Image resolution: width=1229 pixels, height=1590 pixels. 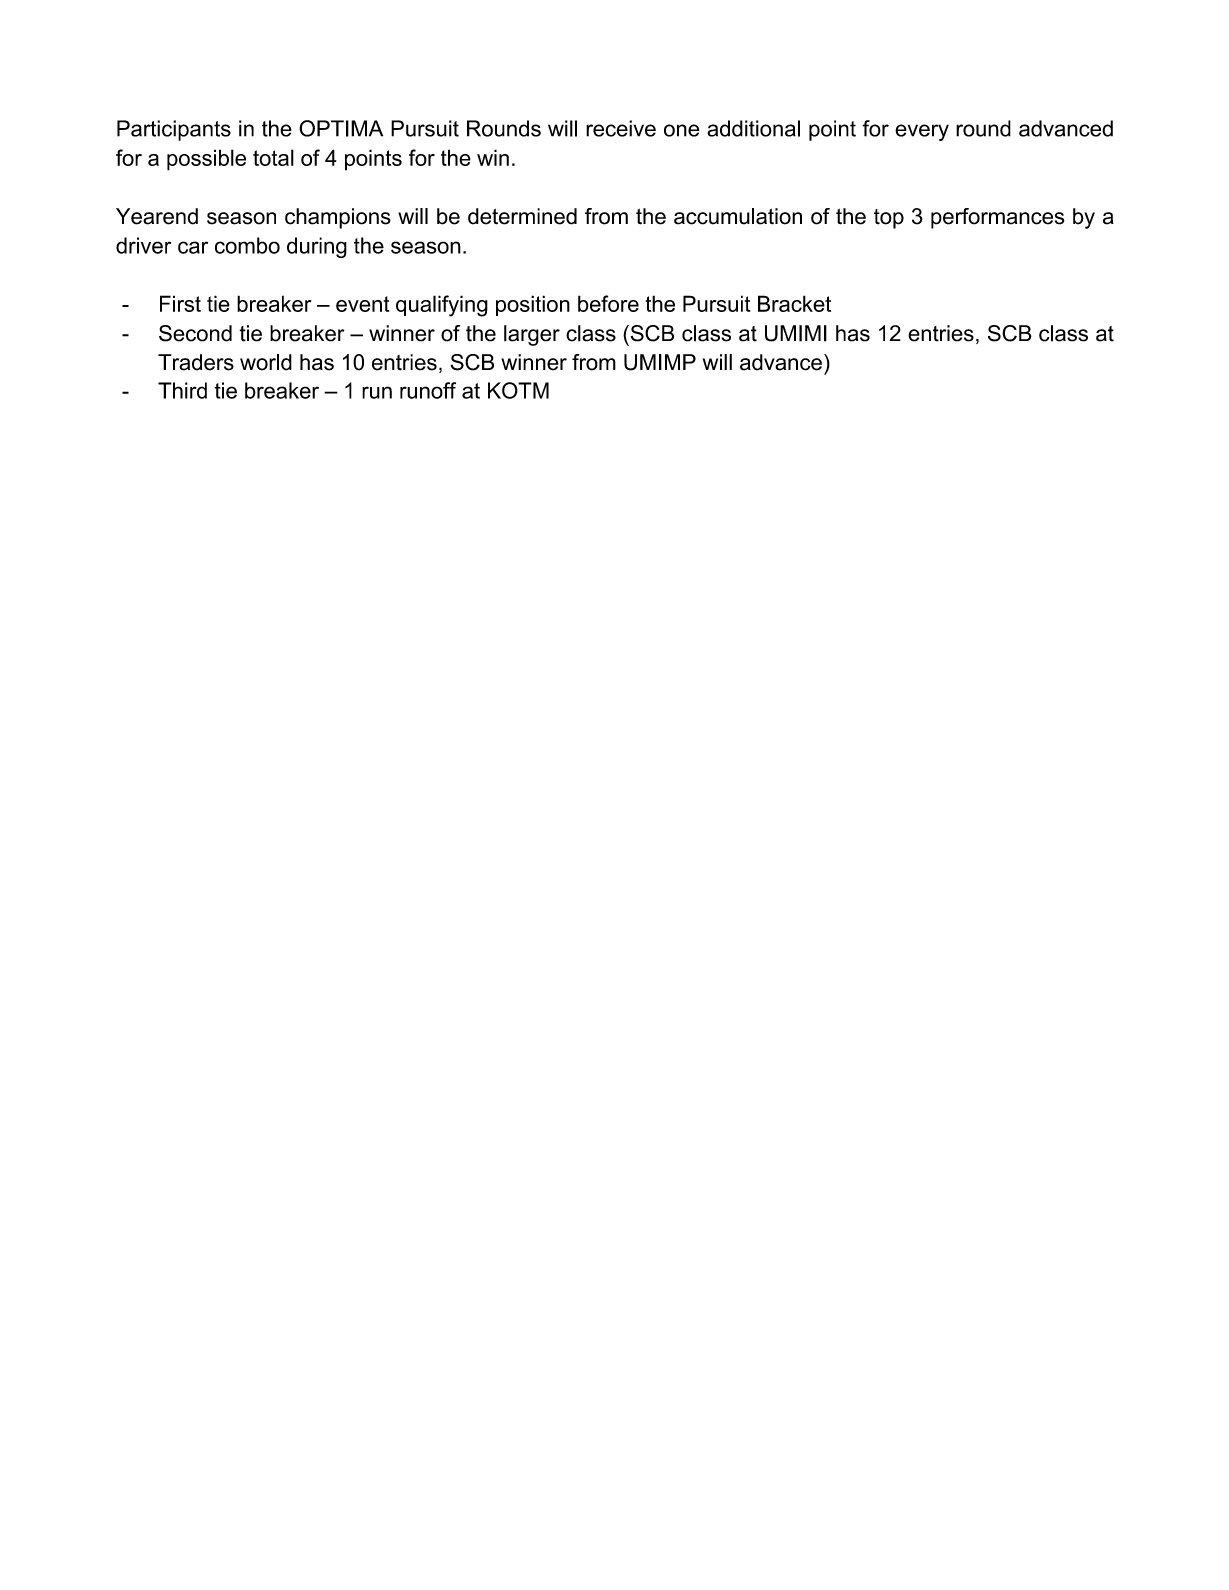 What do you see at coordinates (621, 128) in the document?
I see `receive` at bounding box center [621, 128].
